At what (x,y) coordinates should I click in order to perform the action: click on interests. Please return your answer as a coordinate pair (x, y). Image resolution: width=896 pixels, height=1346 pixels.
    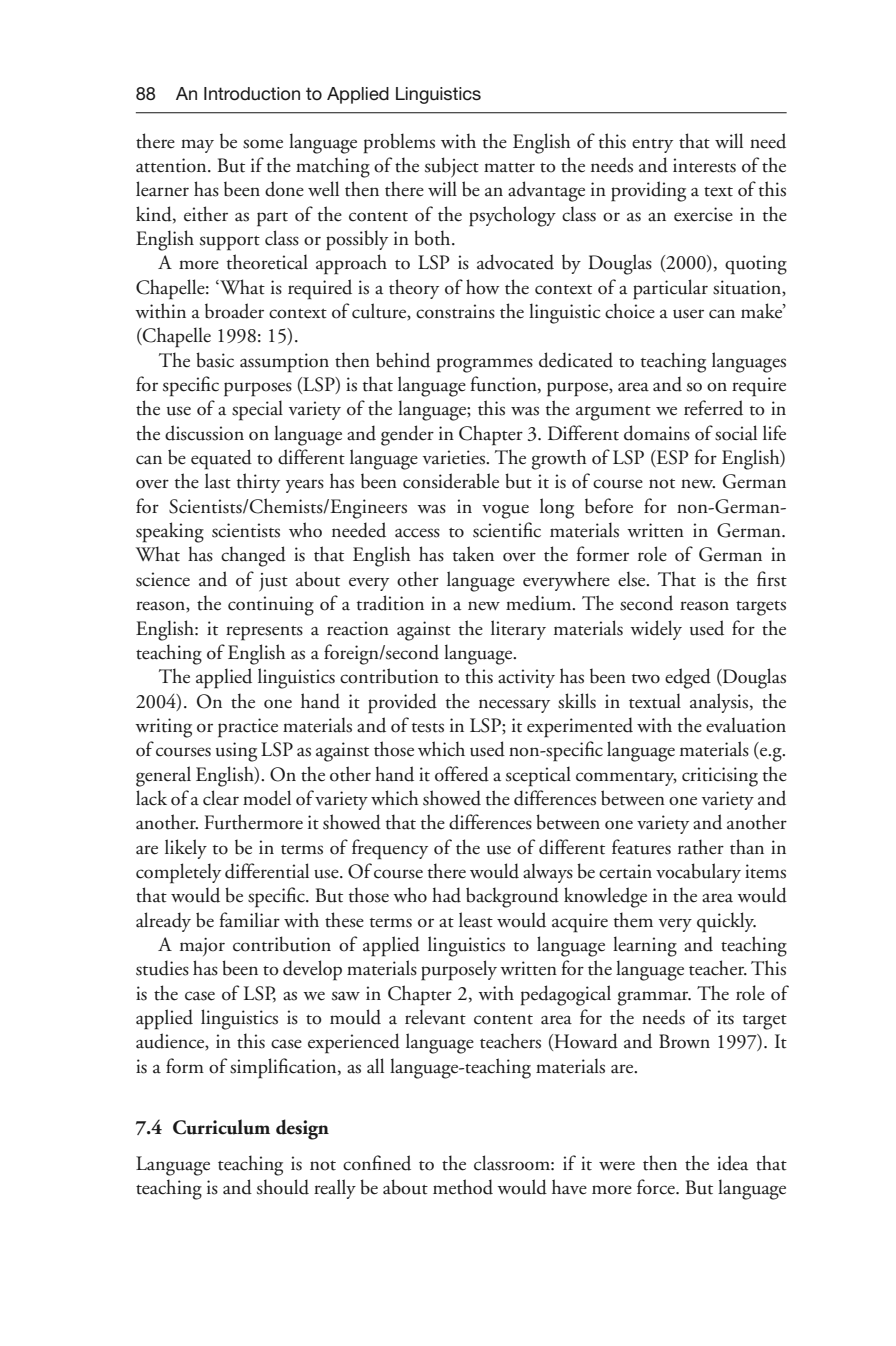
    Looking at the image, I should click on (704, 165).
